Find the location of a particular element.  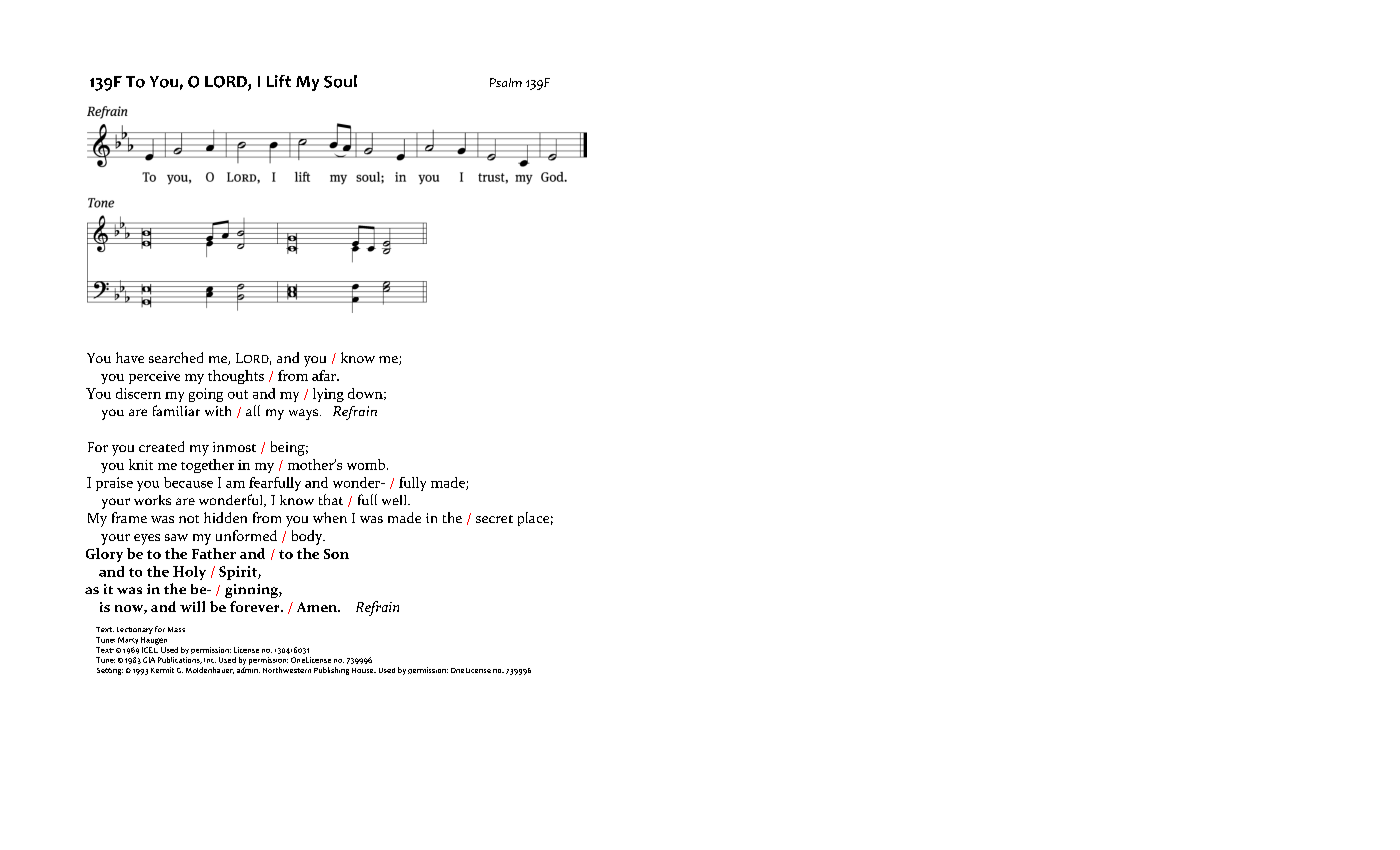

House is located at coordinates (364, 670).
